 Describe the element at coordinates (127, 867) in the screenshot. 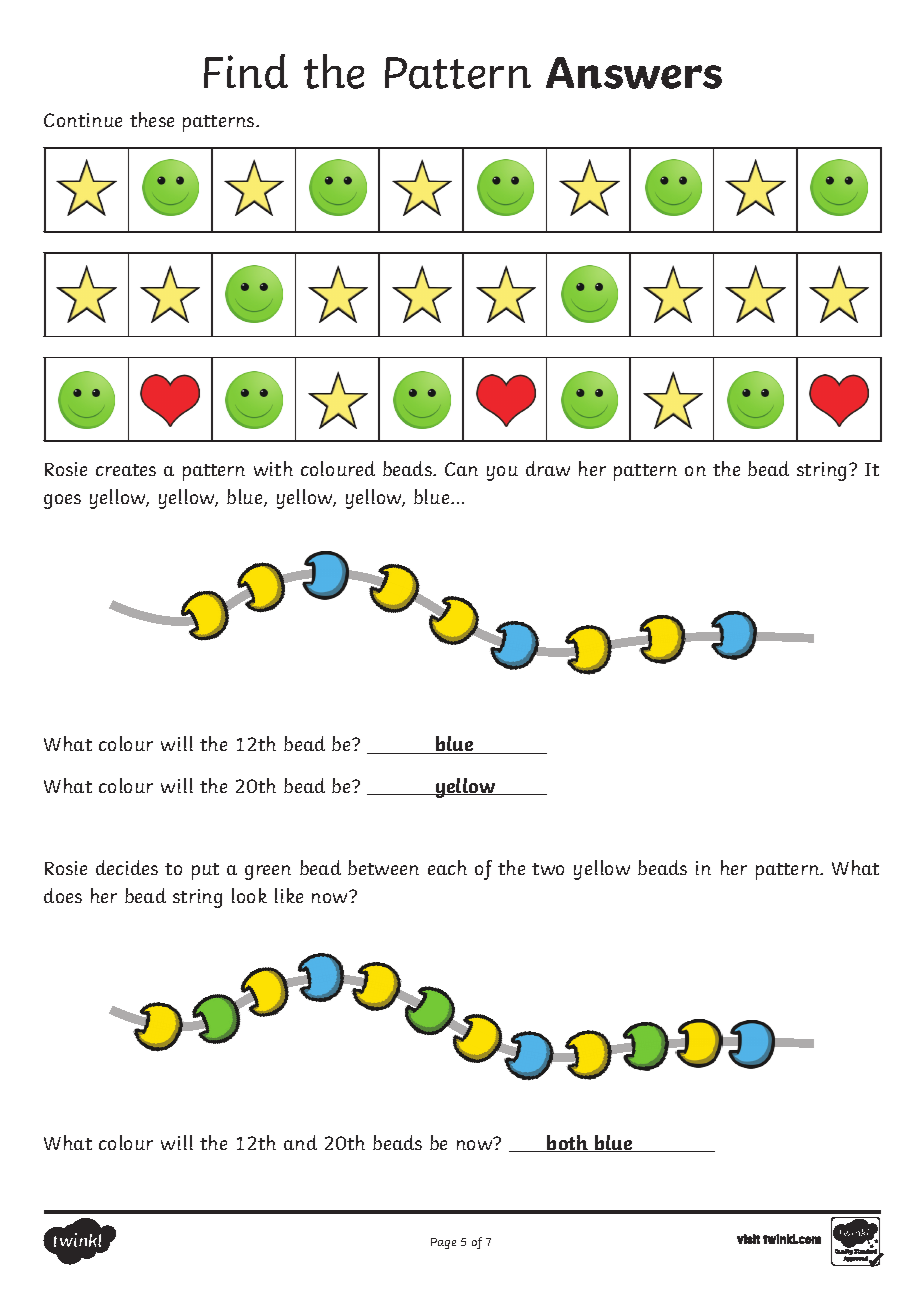

I see `decides` at that location.
